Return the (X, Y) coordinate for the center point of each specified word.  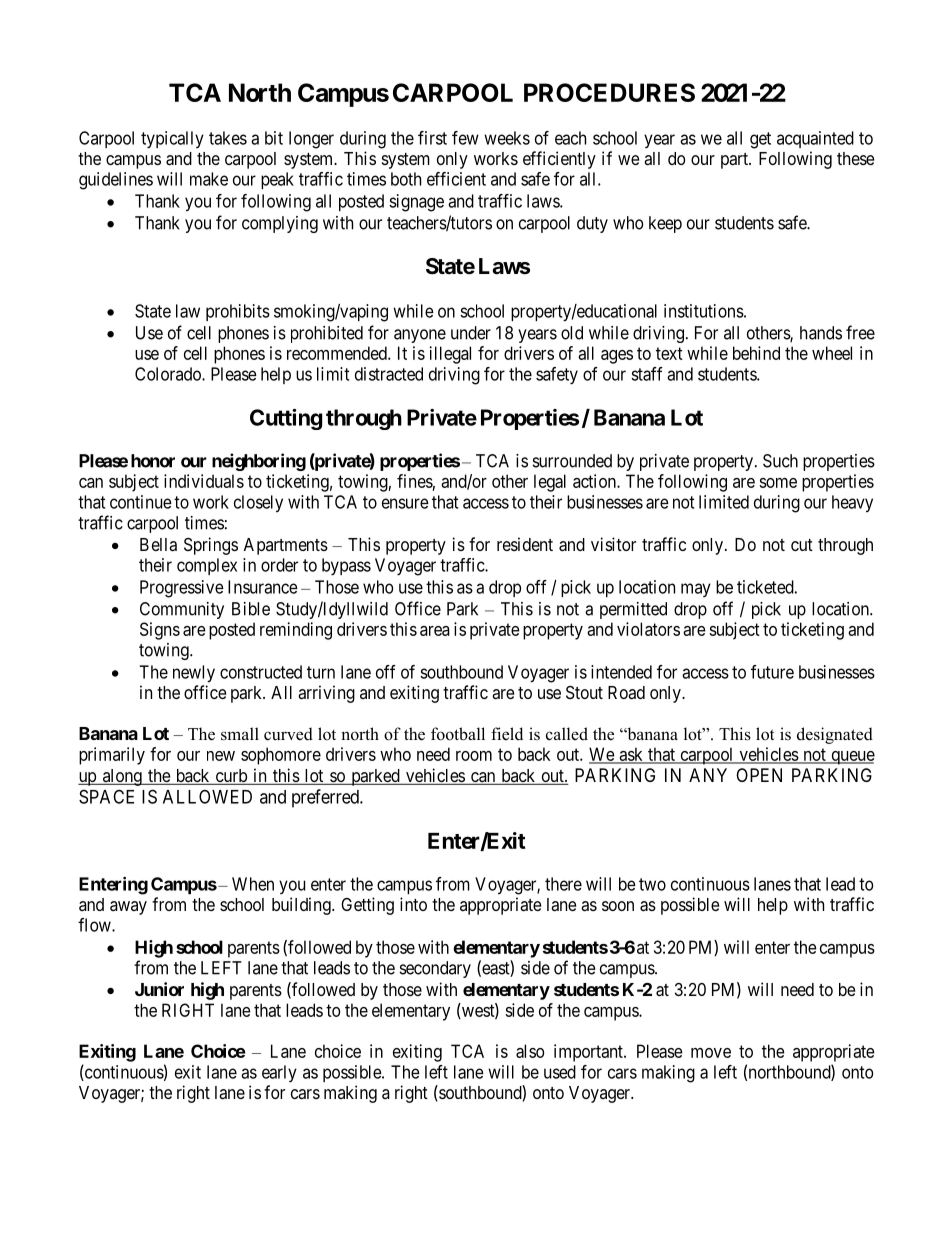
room (474, 756)
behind (756, 353)
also (530, 1051)
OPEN (759, 775)
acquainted (815, 139)
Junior (159, 989)
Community (182, 610)
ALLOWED (207, 796)
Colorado (169, 374)
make (209, 179)
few (465, 138)
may (696, 590)
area (435, 631)
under (471, 333)
